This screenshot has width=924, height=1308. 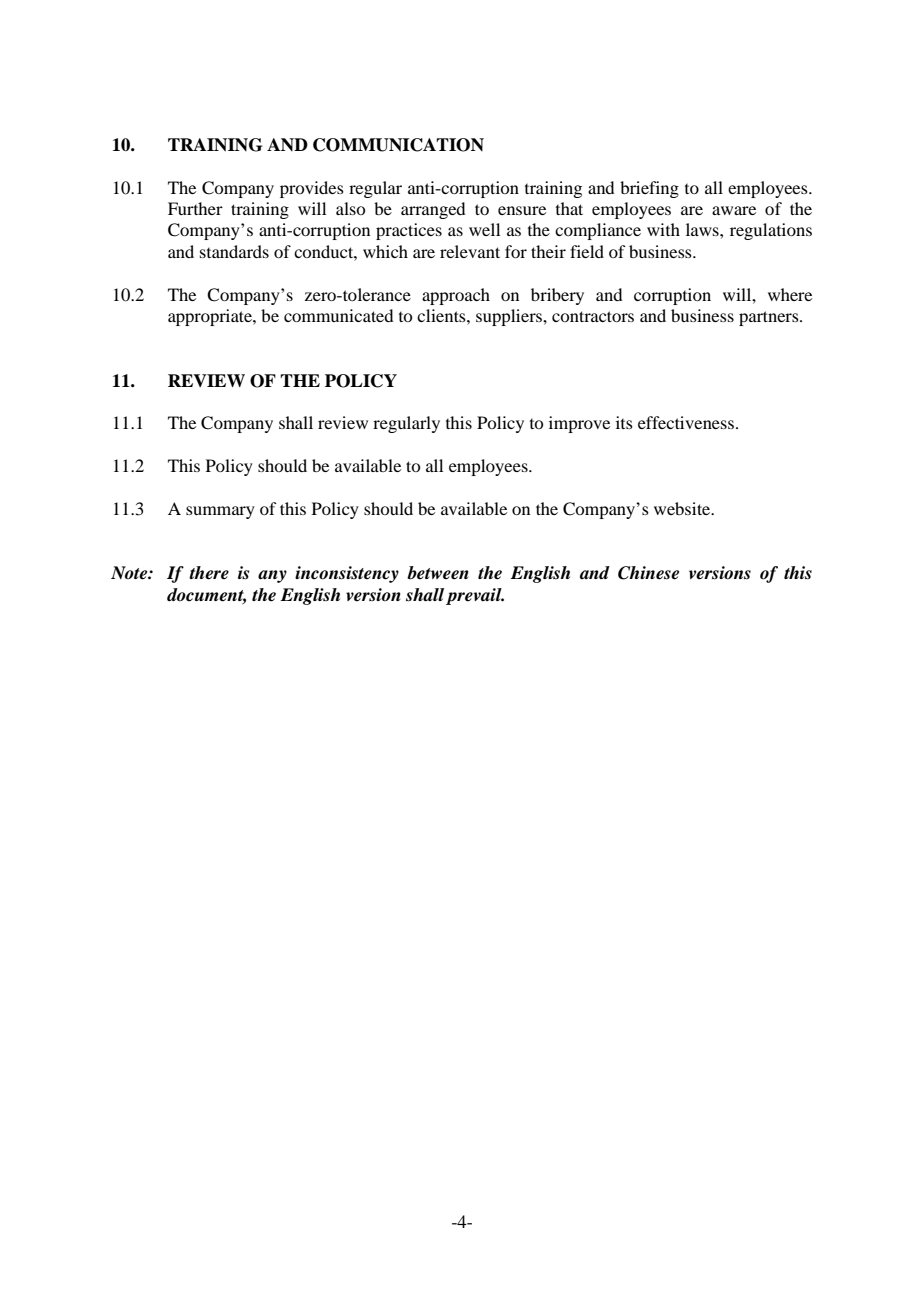 I want to click on briefing, so click(x=649, y=189).
